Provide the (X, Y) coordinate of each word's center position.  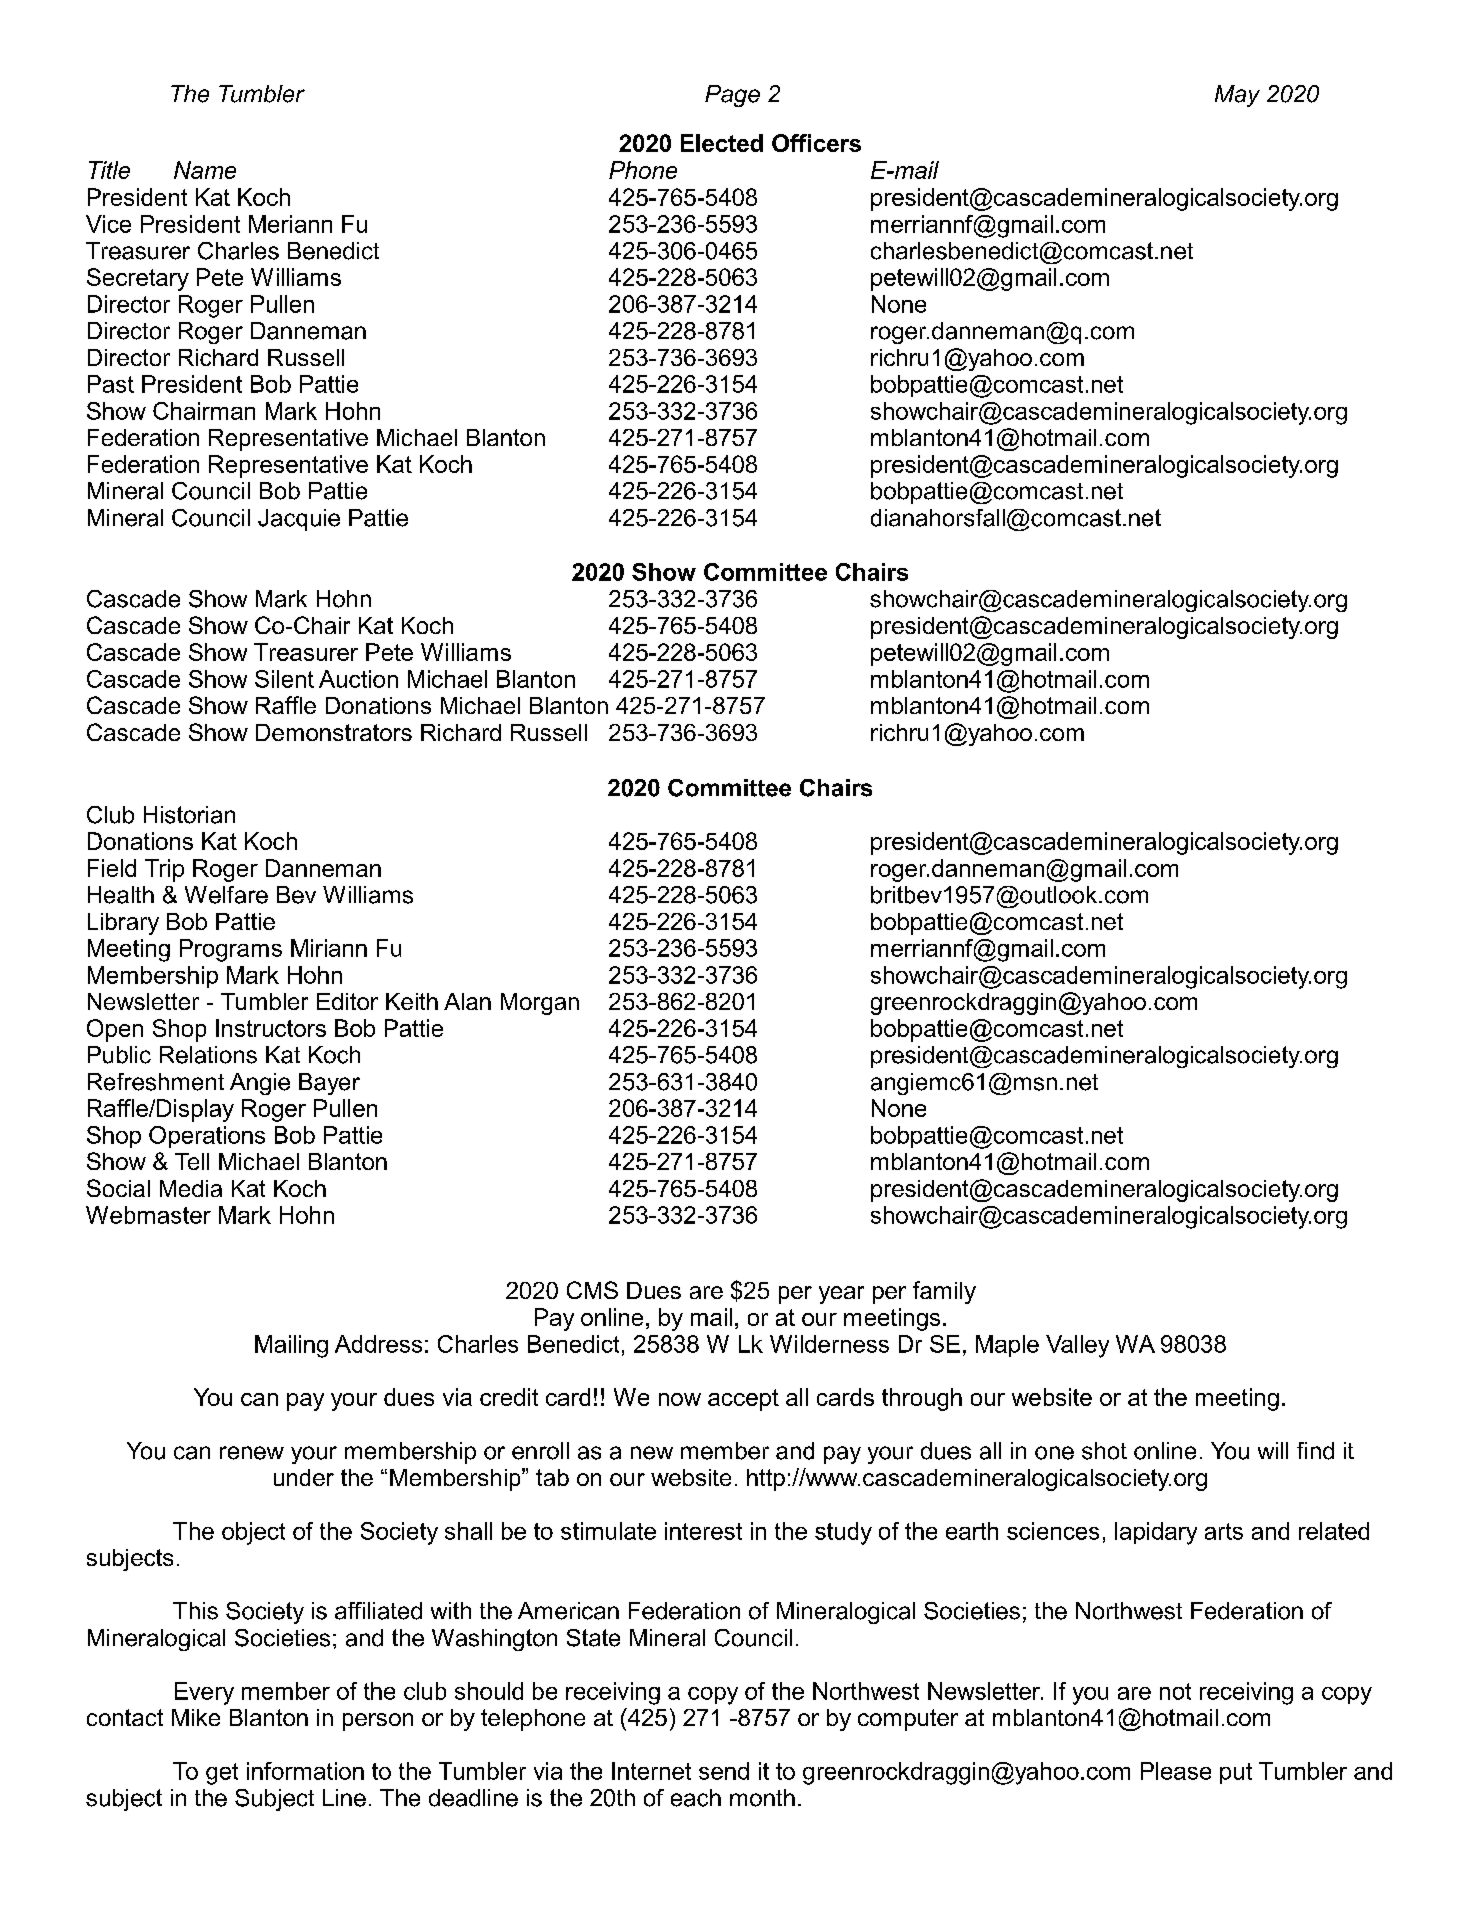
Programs (231, 950)
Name (205, 170)
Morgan (540, 1004)
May (1237, 96)
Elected (722, 143)
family (944, 1292)
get (222, 1774)
